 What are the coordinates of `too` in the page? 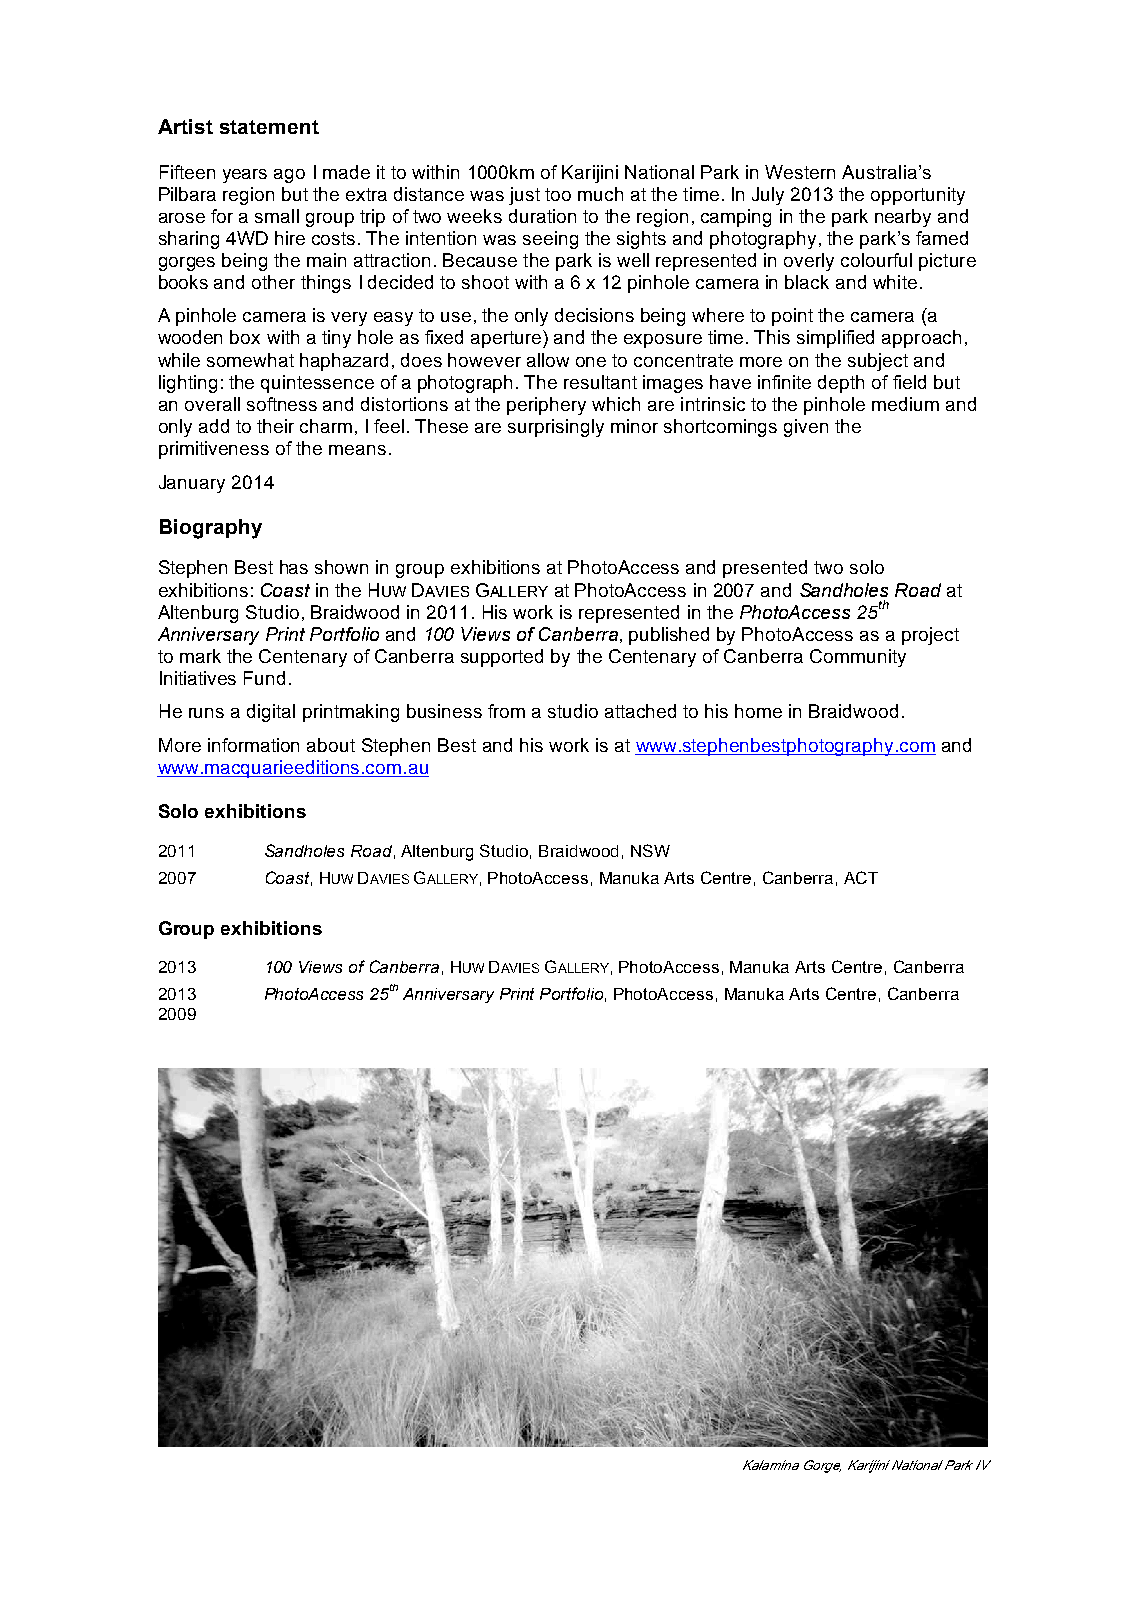 It's located at (558, 194).
